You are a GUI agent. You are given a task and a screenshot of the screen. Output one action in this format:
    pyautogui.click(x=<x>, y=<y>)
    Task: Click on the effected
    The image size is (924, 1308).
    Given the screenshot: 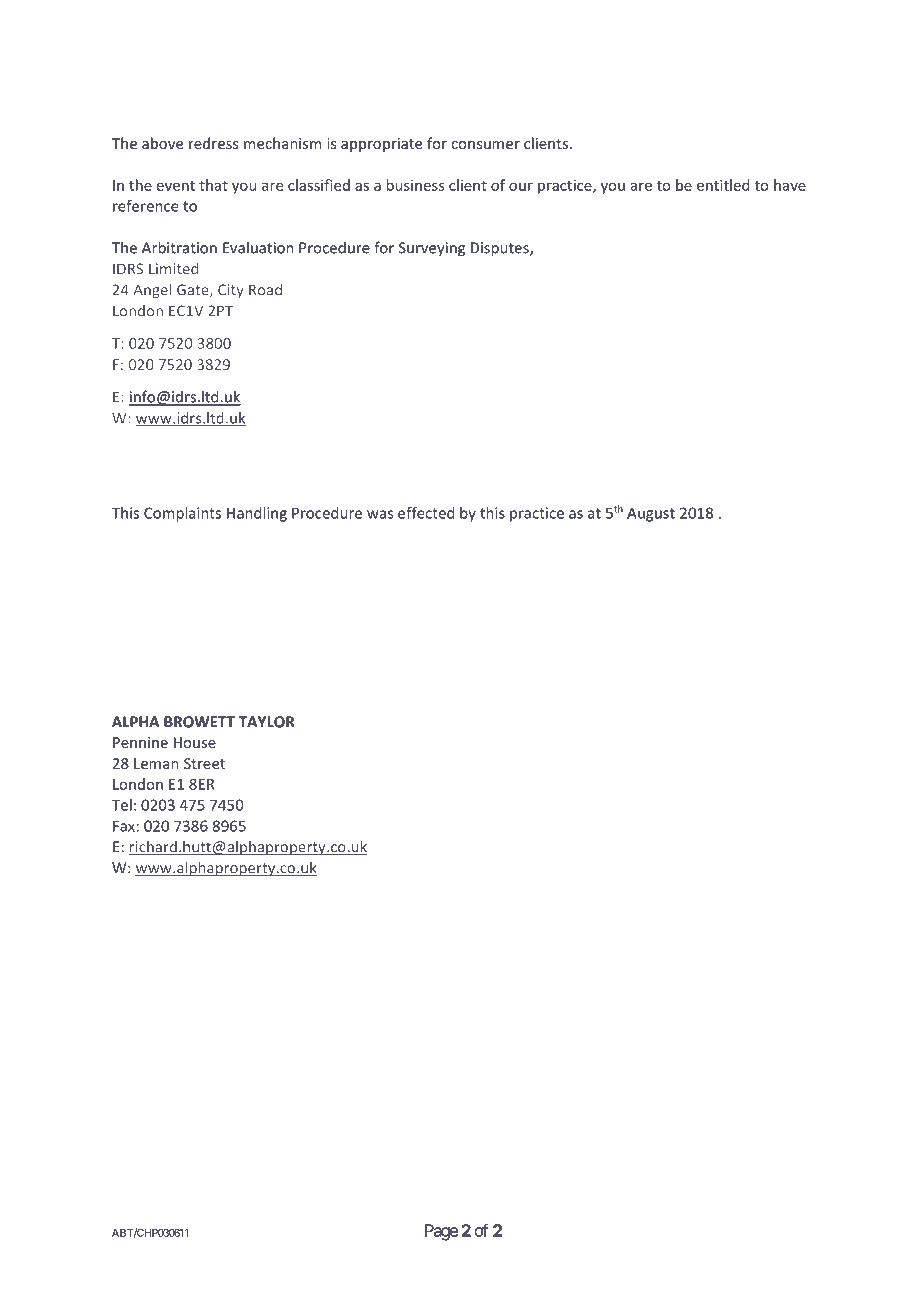 What is the action you would take?
    pyautogui.click(x=426, y=513)
